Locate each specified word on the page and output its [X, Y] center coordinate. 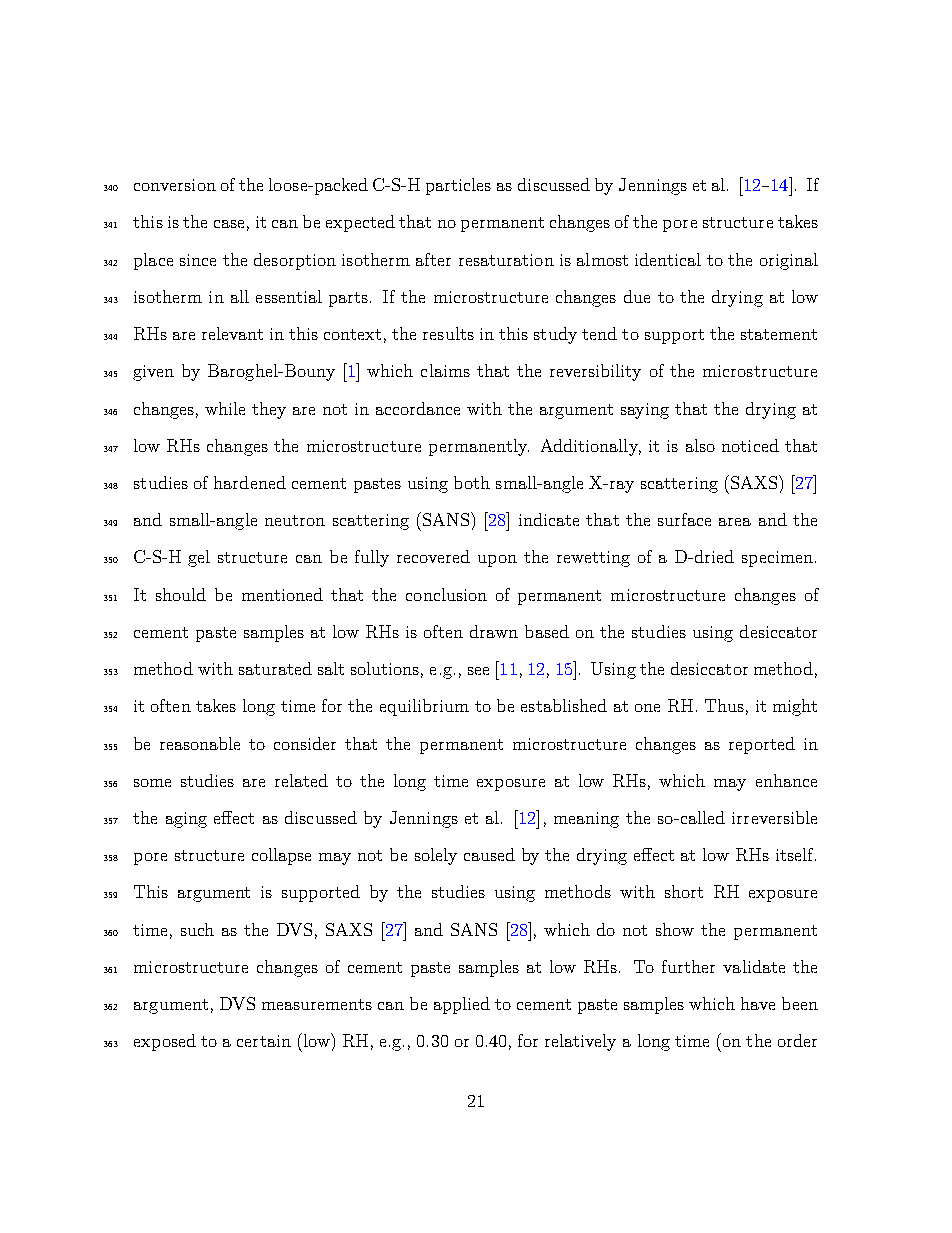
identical [668, 259]
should [181, 594]
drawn [494, 631]
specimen [777, 559]
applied [462, 1005]
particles [458, 186]
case [229, 224]
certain [264, 1041]
